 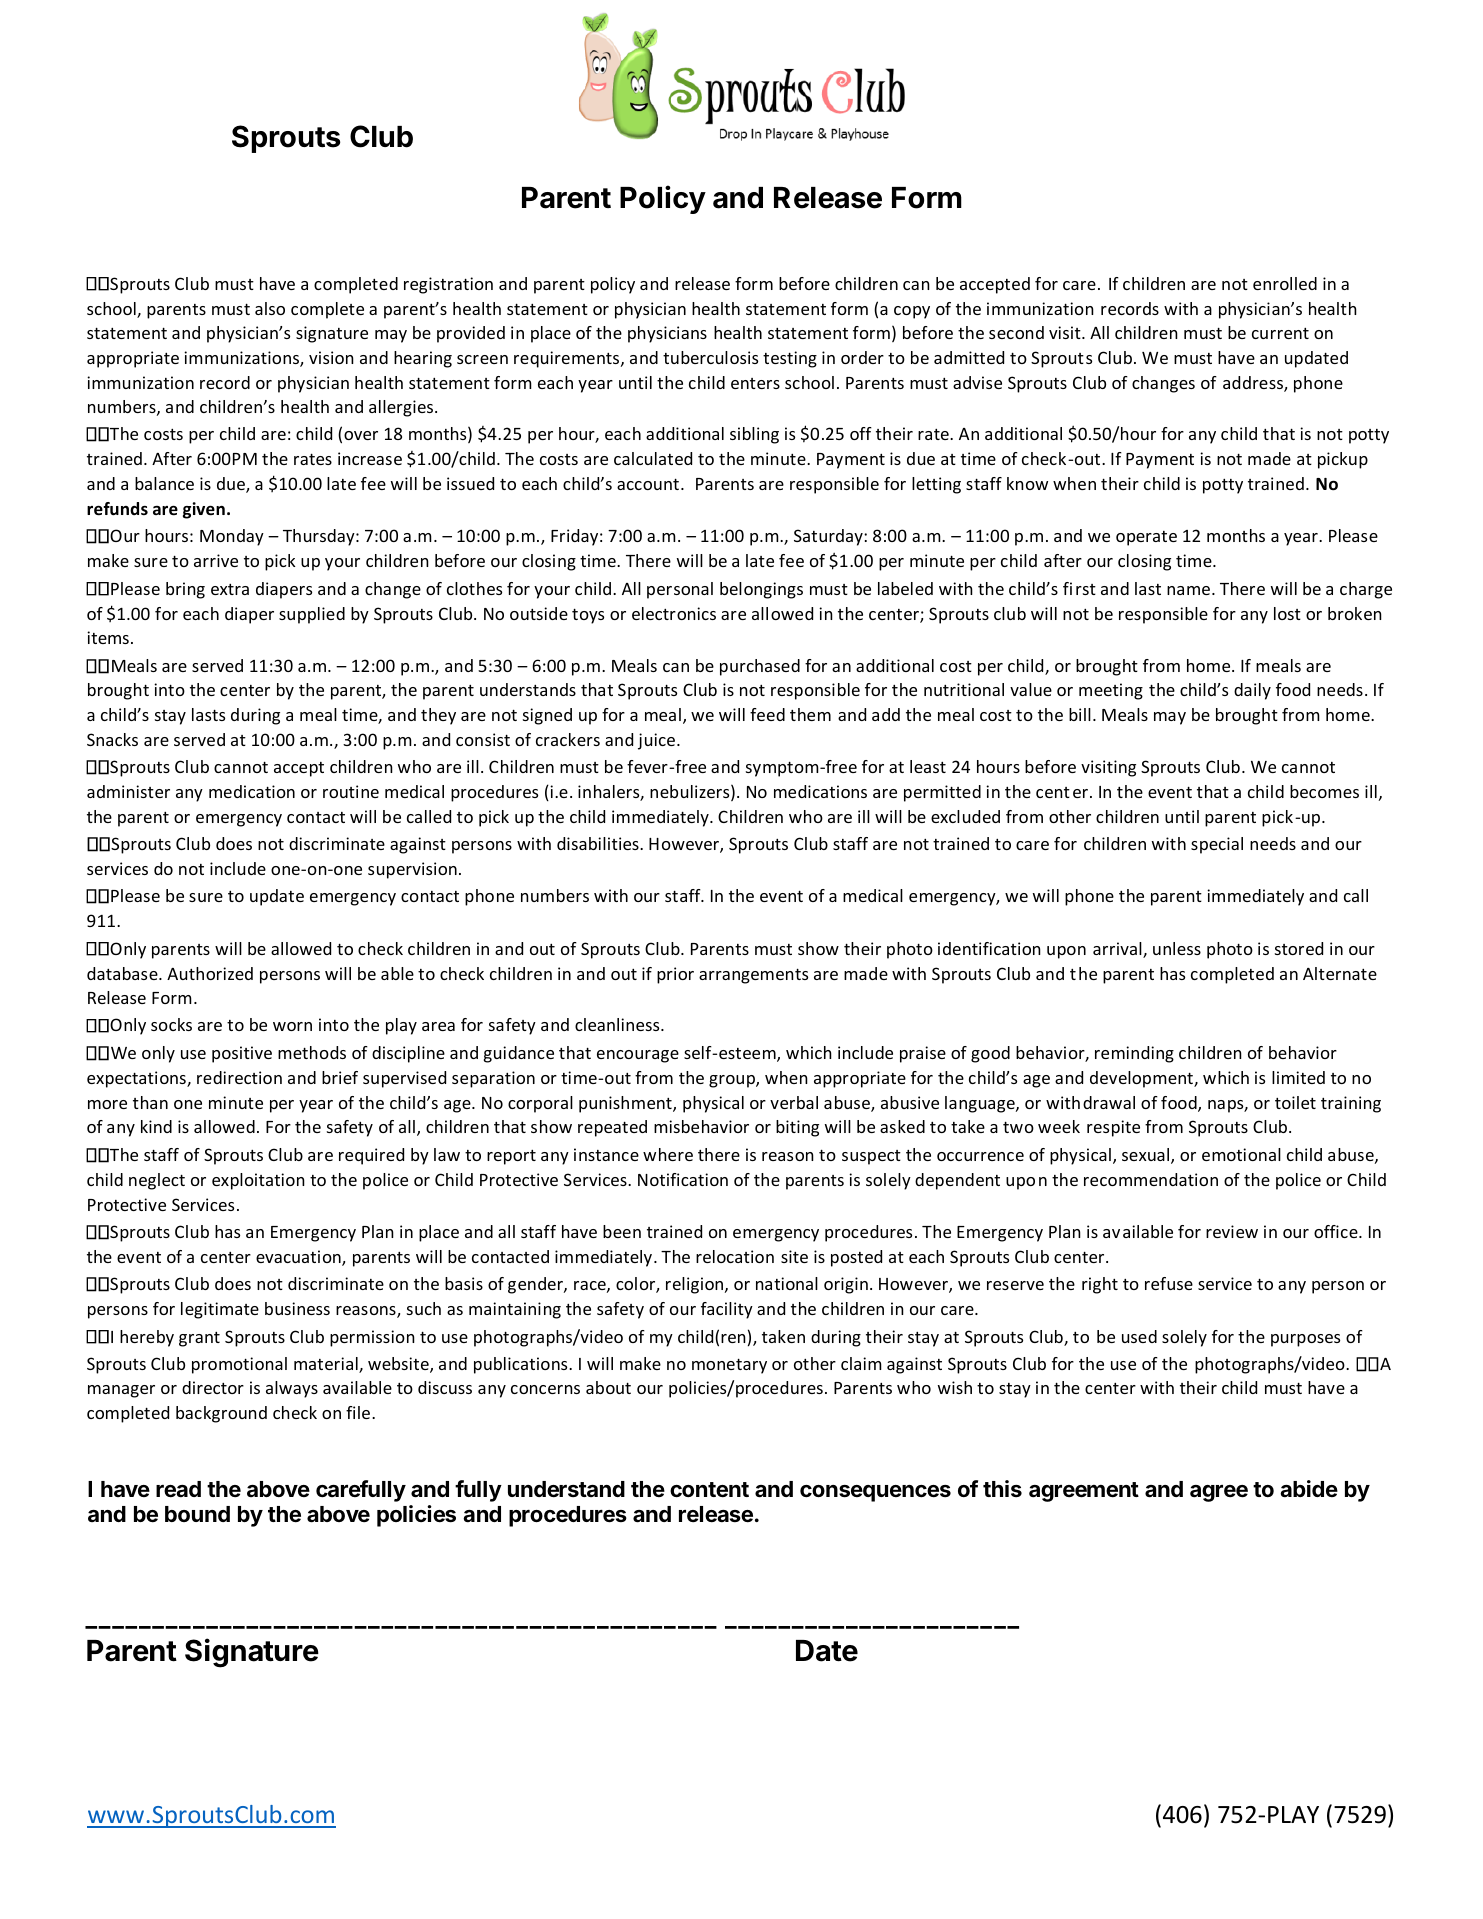 What do you see at coordinates (1134, 1054) in the document?
I see `reminding` at bounding box center [1134, 1054].
